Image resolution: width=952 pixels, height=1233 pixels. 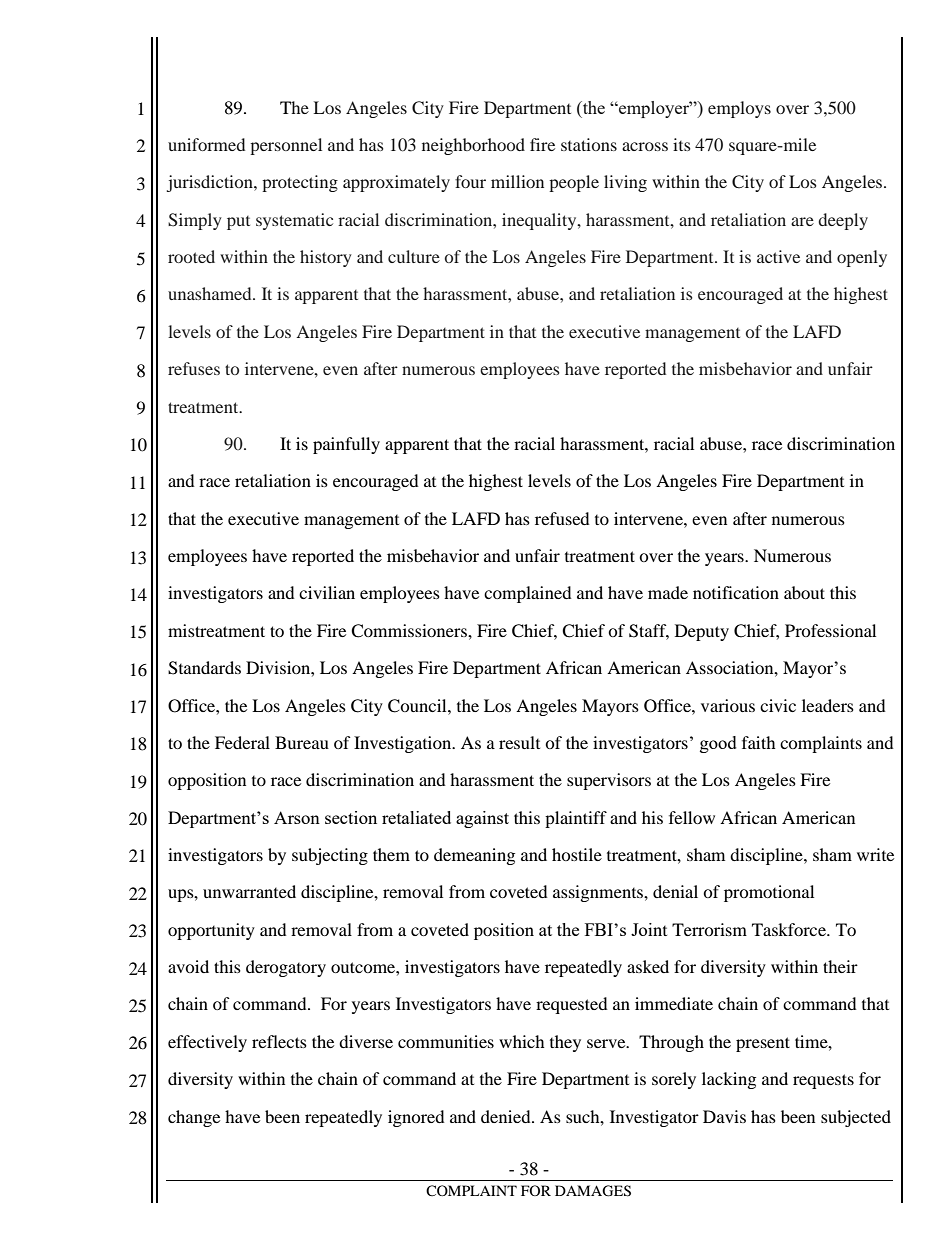 What do you see at coordinates (528, 594) in the document?
I see `complained` at bounding box center [528, 594].
